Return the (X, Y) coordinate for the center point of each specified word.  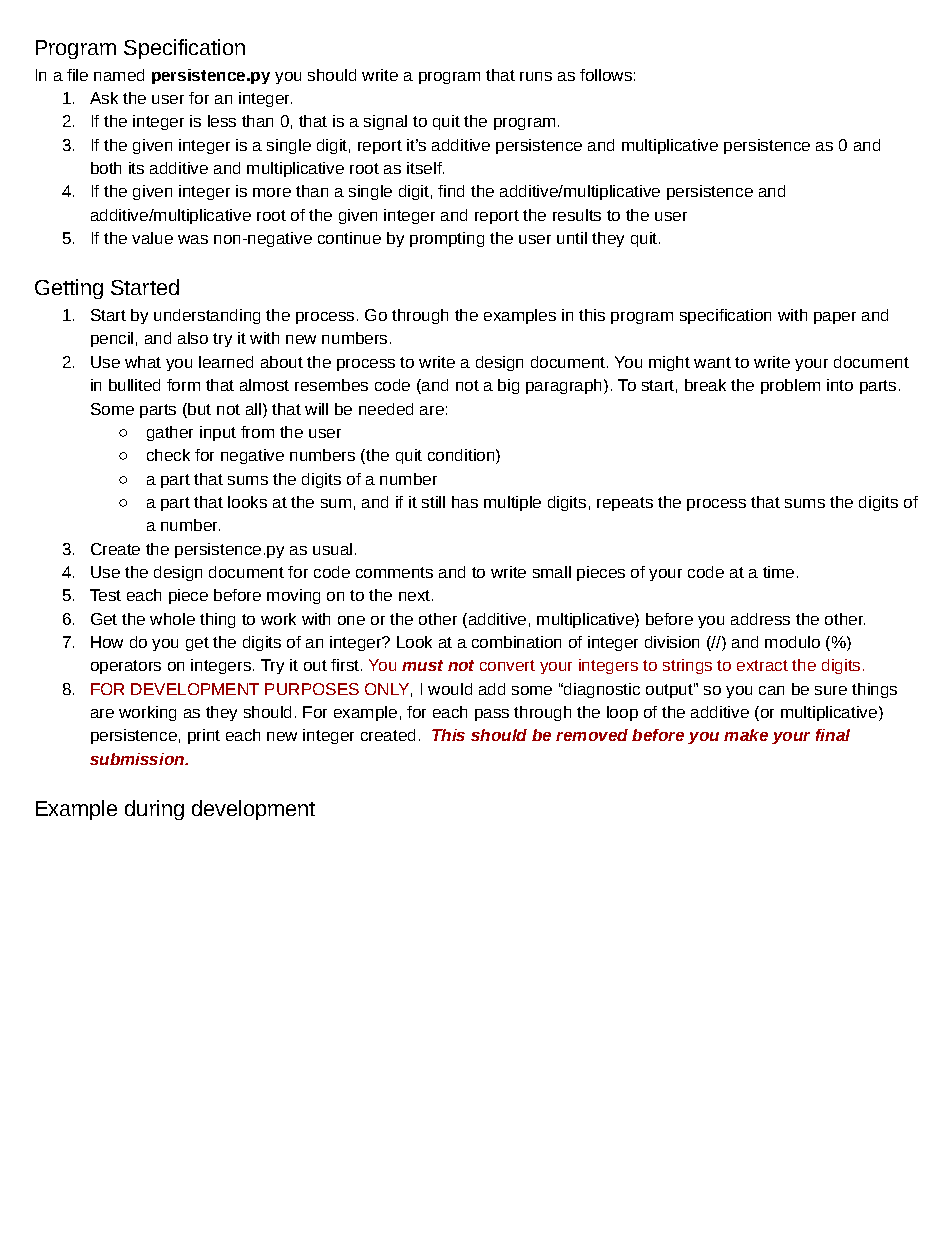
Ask (104, 98)
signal (385, 122)
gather (170, 433)
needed (386, 409)
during (154, 810)
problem (790, 386)
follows (606, 75)
